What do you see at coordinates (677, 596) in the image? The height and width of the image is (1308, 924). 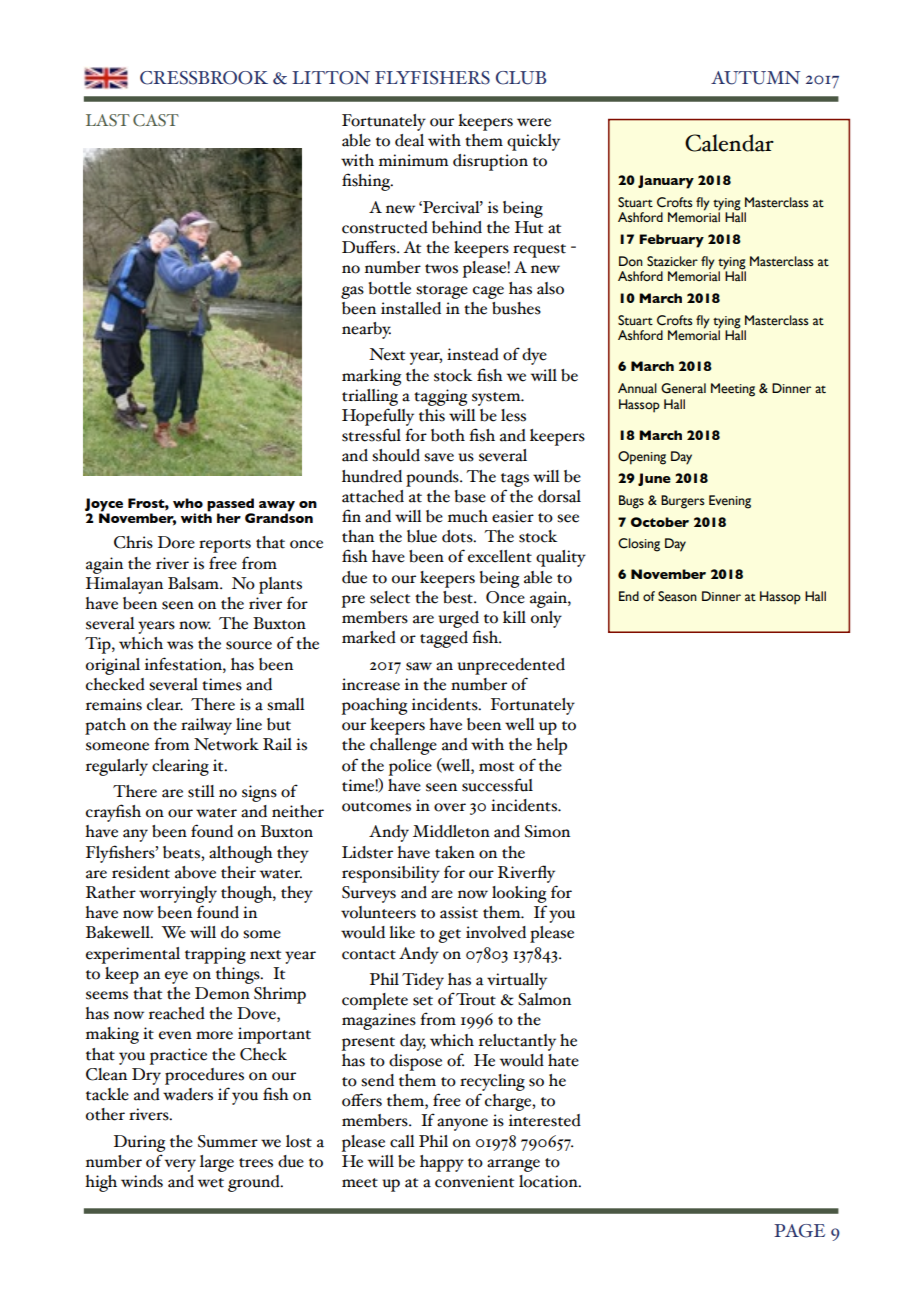 I see `Season` at bounding box center [677, 596].
